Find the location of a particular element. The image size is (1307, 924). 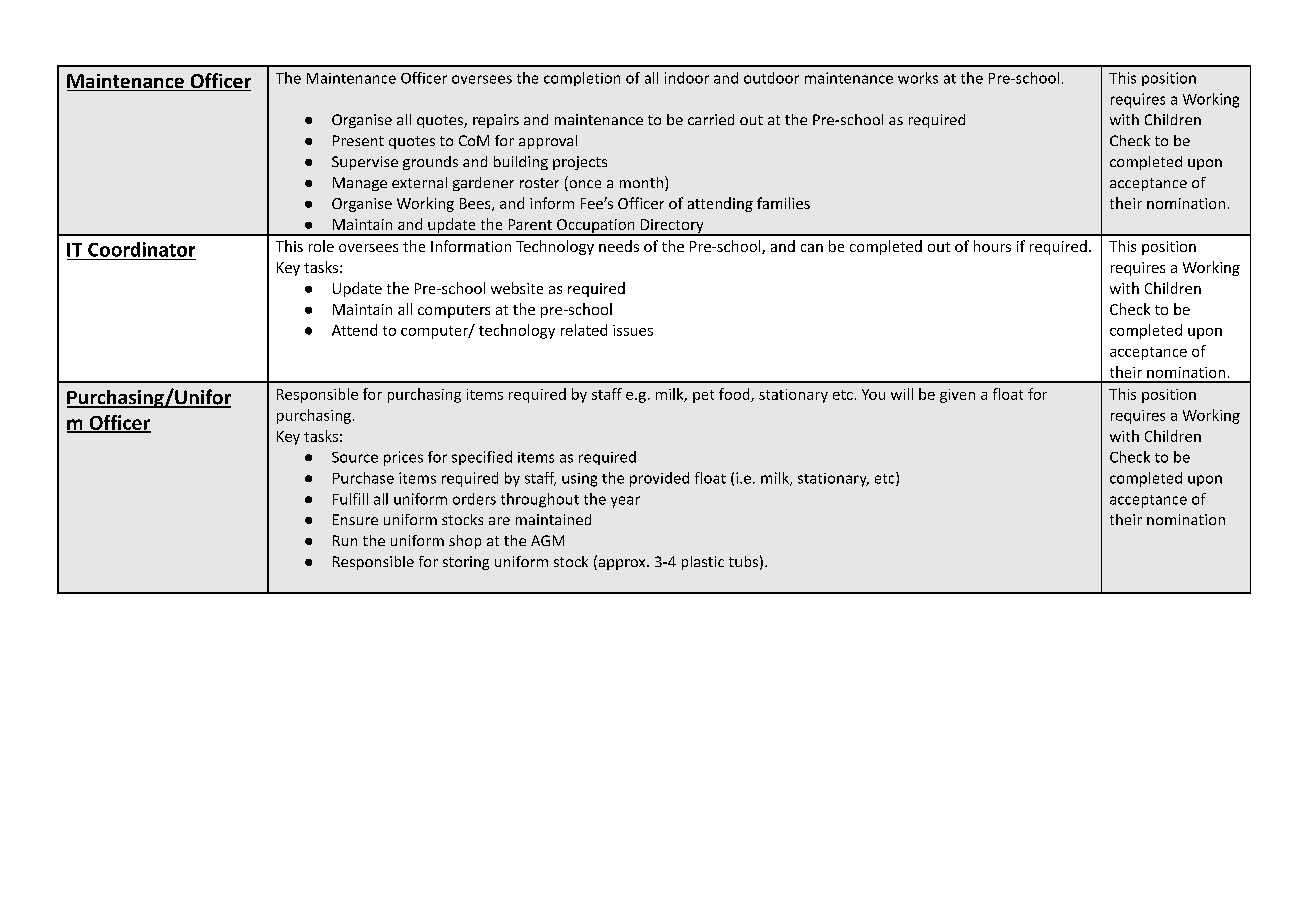

AGM is located at coordinates (547, 540).
